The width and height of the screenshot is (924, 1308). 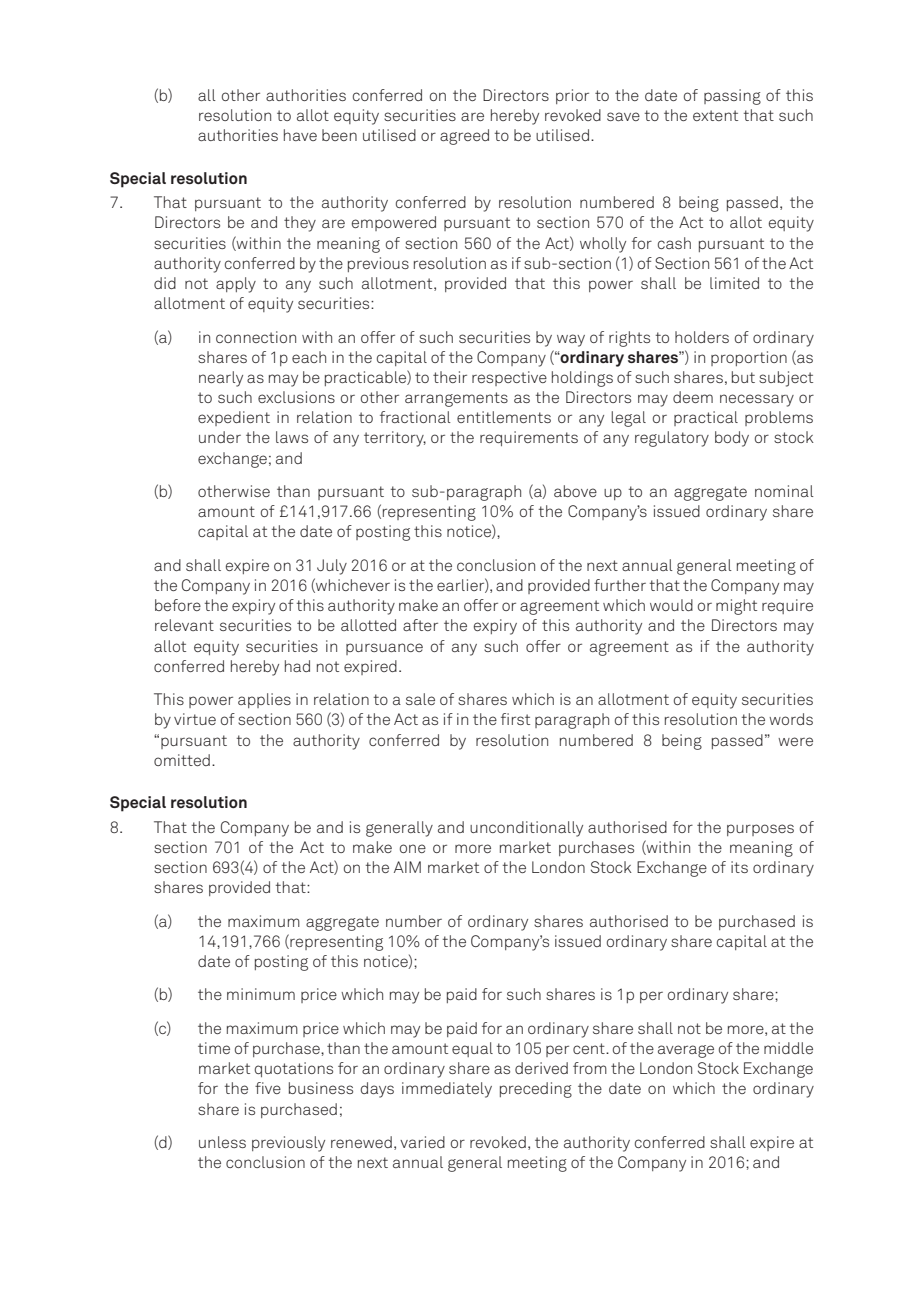 What do you see at coordinates (736, 607) in the screenshot?
I see `might` at bounding box center [736, 607].
